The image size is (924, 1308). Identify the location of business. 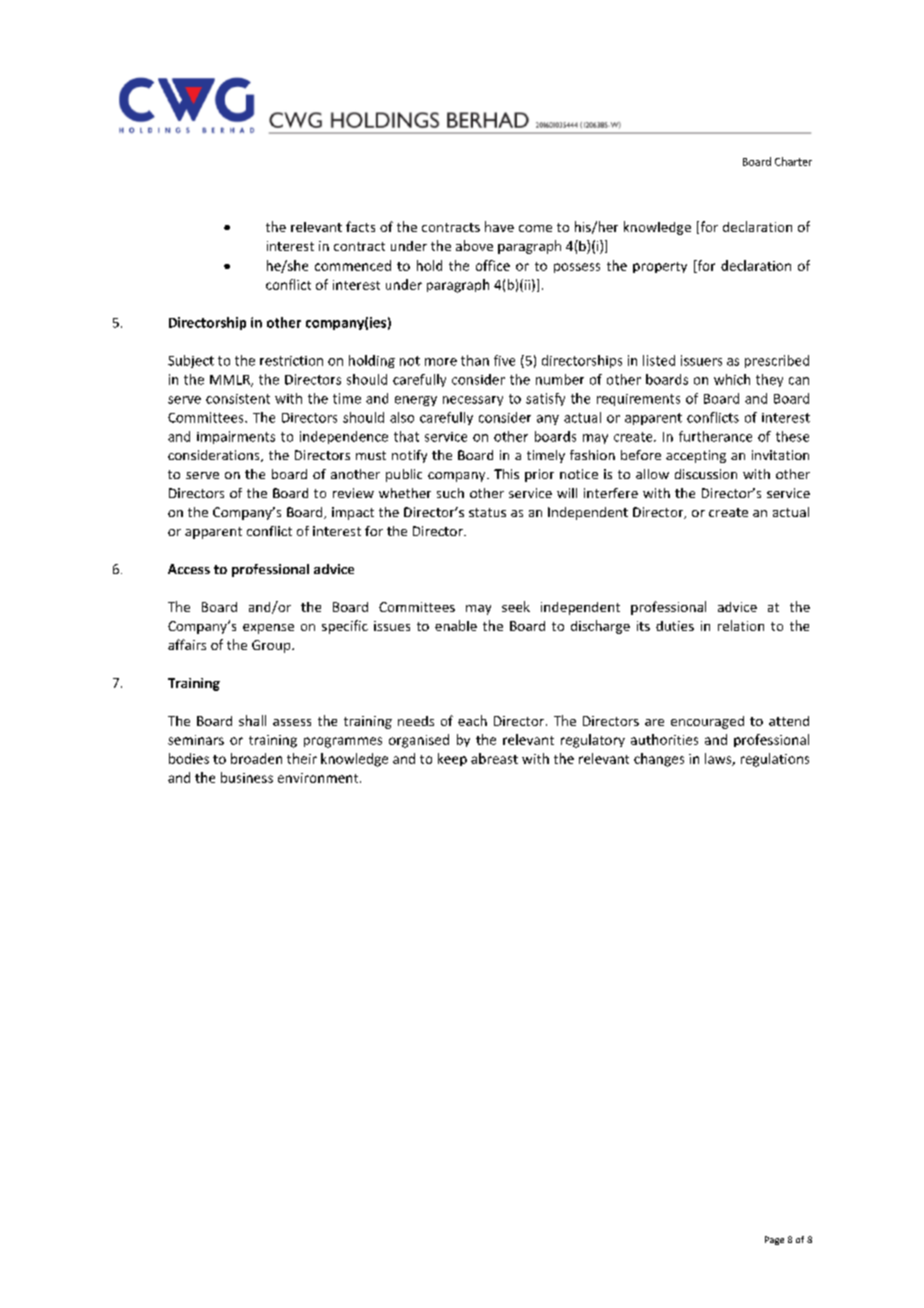
(247, 777).
